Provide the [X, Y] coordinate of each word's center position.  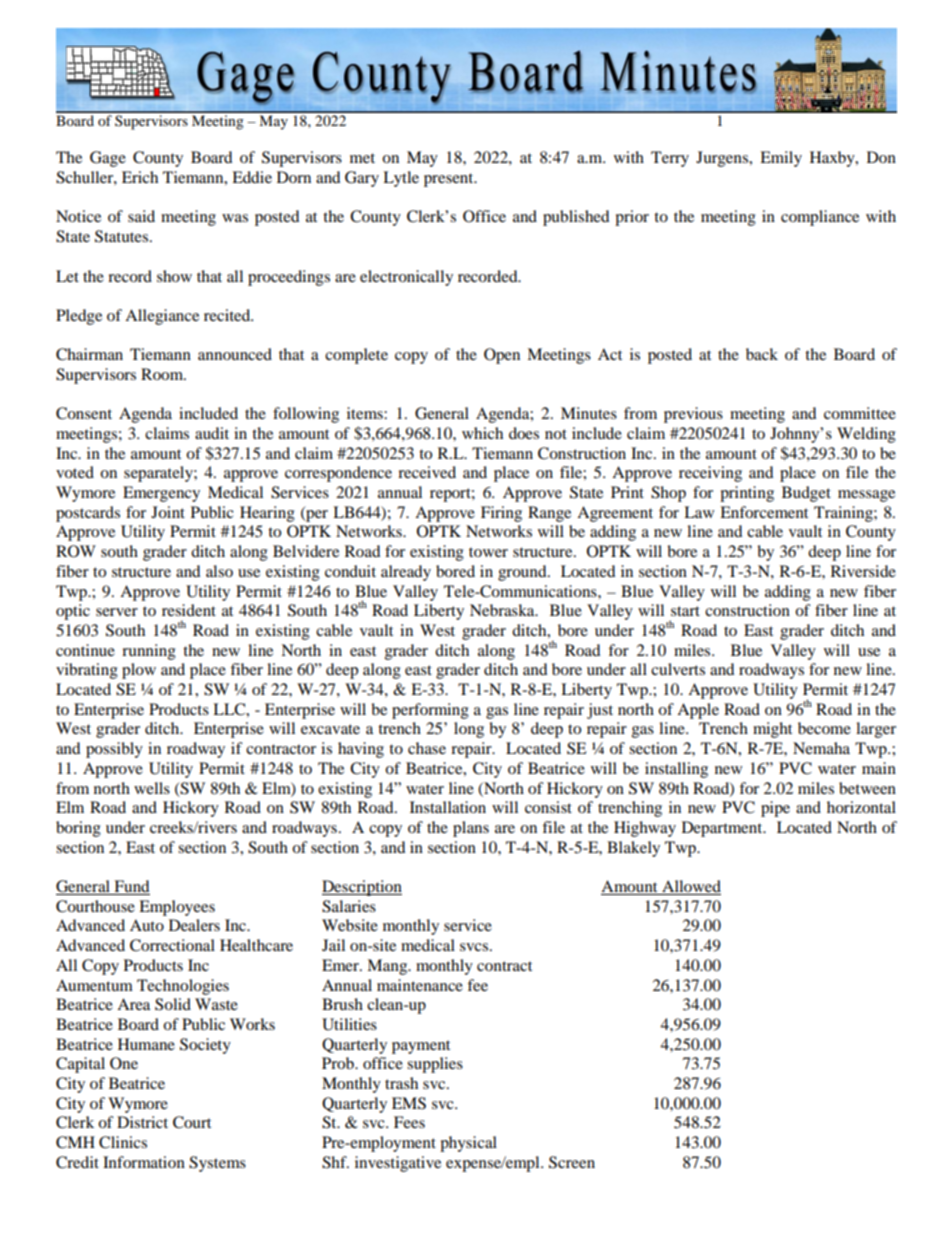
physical [468, 1144]
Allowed [690, 887]
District [142, 1122]
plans [471, 829]
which [482, 433]
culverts [678, 669]
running [149, 652]
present [450, 180]
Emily [781, 159]
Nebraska [503, 610]
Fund [131, 887]
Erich [140, 177]
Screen [572, 1162]
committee [860, 413]
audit [212, 433]
